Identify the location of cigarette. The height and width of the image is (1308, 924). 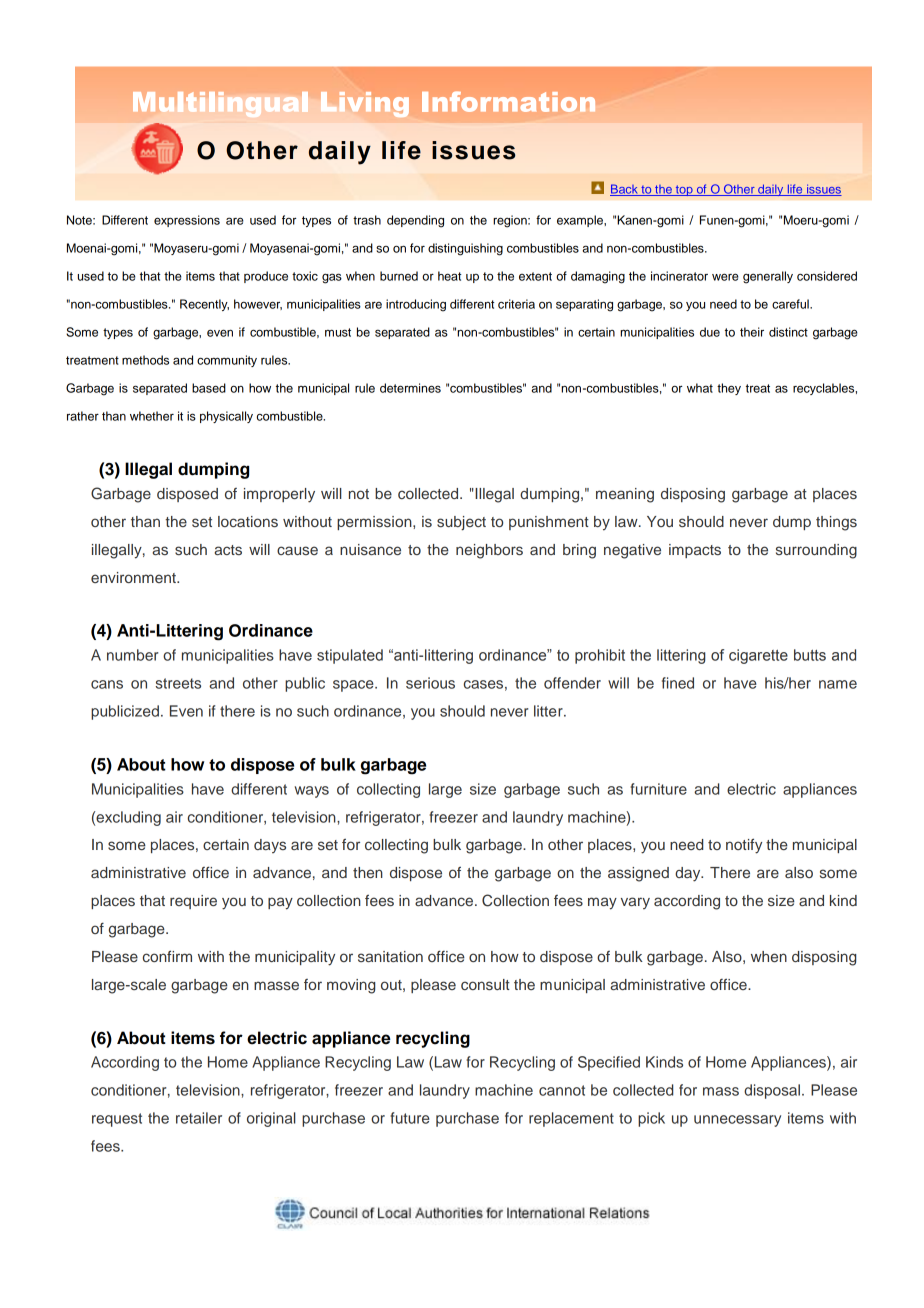
(758, 656).
